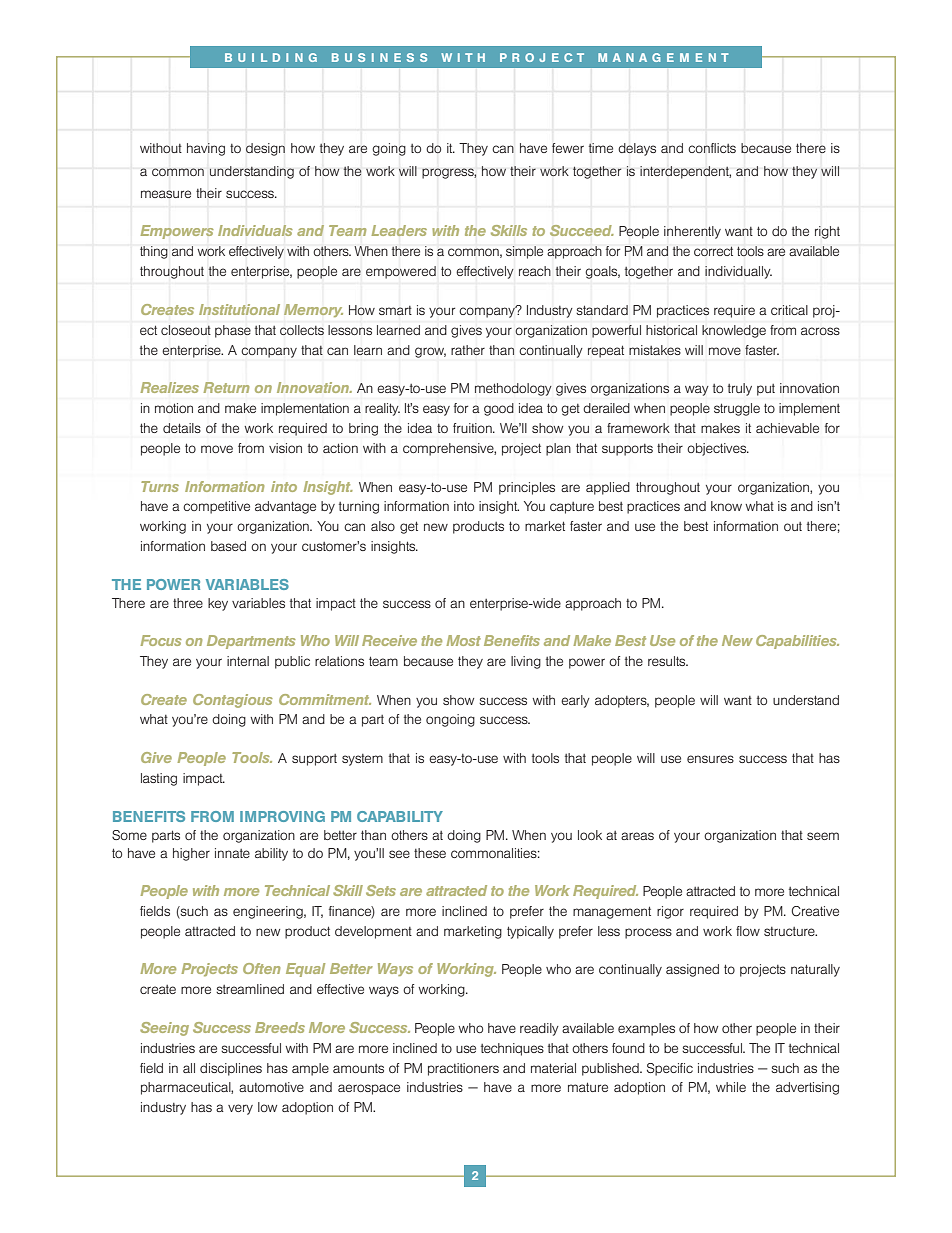  I want to click on disciplines, so click(231, 1069).
